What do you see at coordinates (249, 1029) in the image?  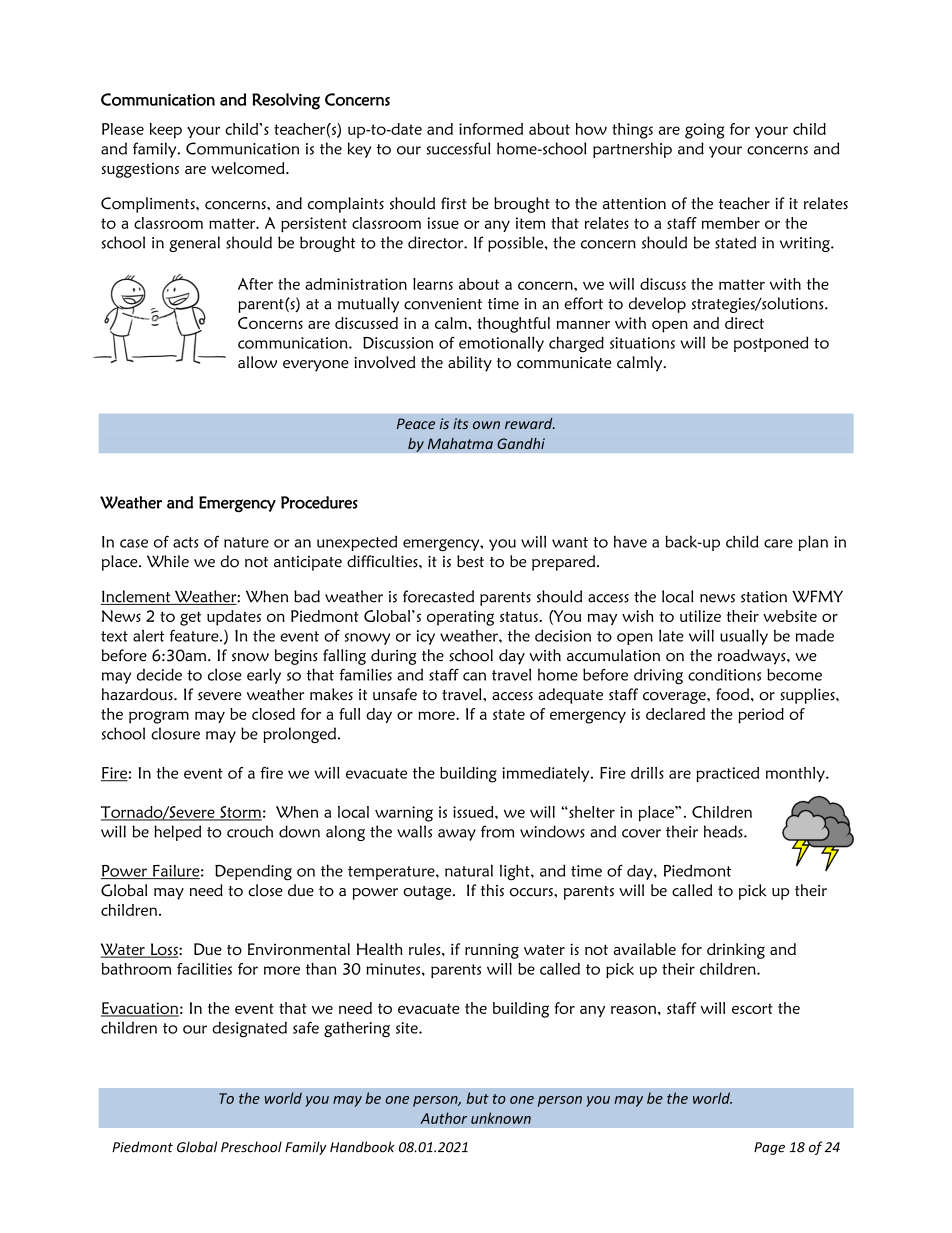 I see `designated` at bounding box center [249, 1029].
